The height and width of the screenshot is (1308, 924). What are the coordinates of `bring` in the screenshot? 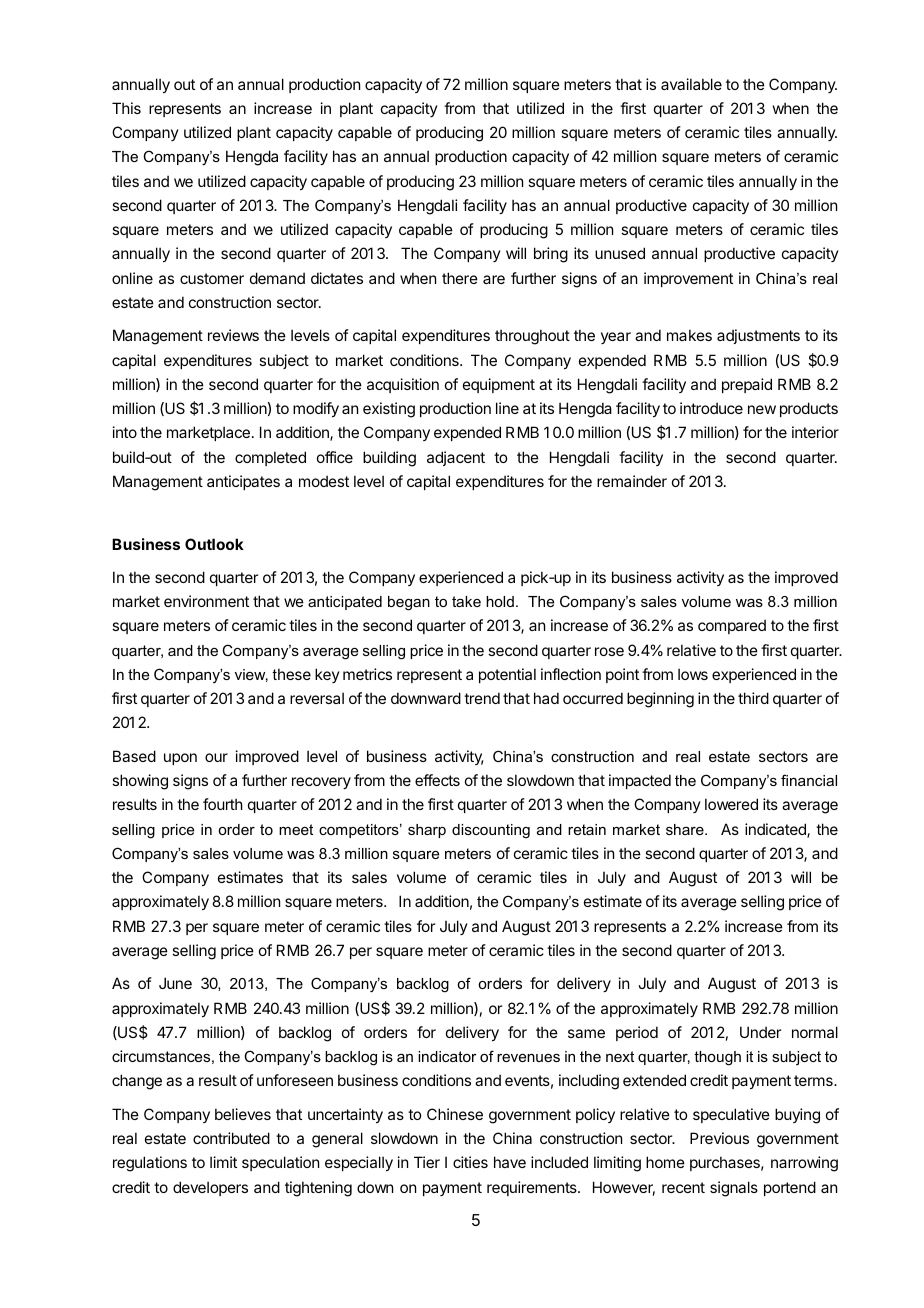 It's located at (551, 255).
